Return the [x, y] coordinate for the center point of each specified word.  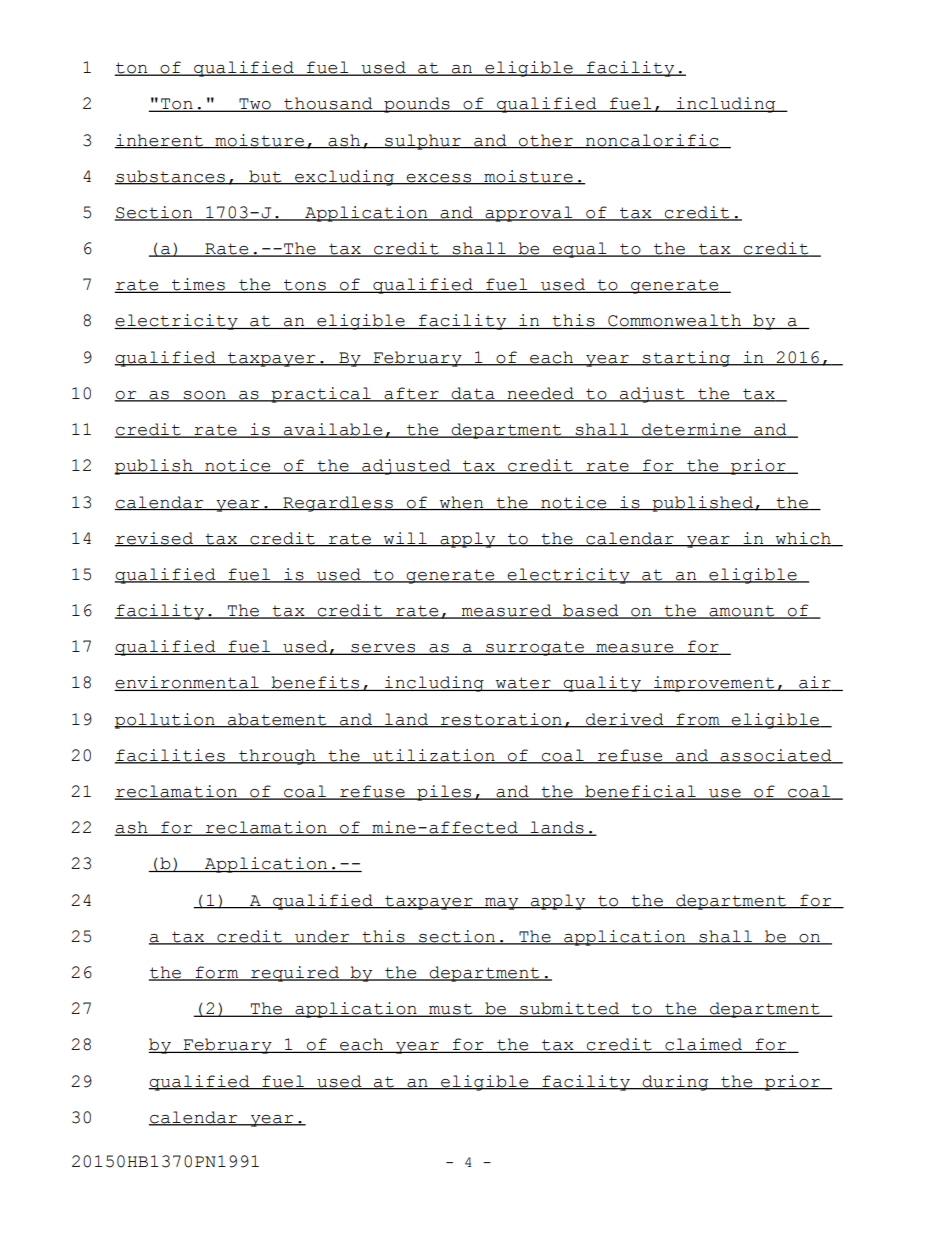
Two [255, 105]
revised [154, 539]
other [546, 141]
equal [580, 250]
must [451, 1010]
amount [742, 612]
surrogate [535, 648]
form [217, 973]
